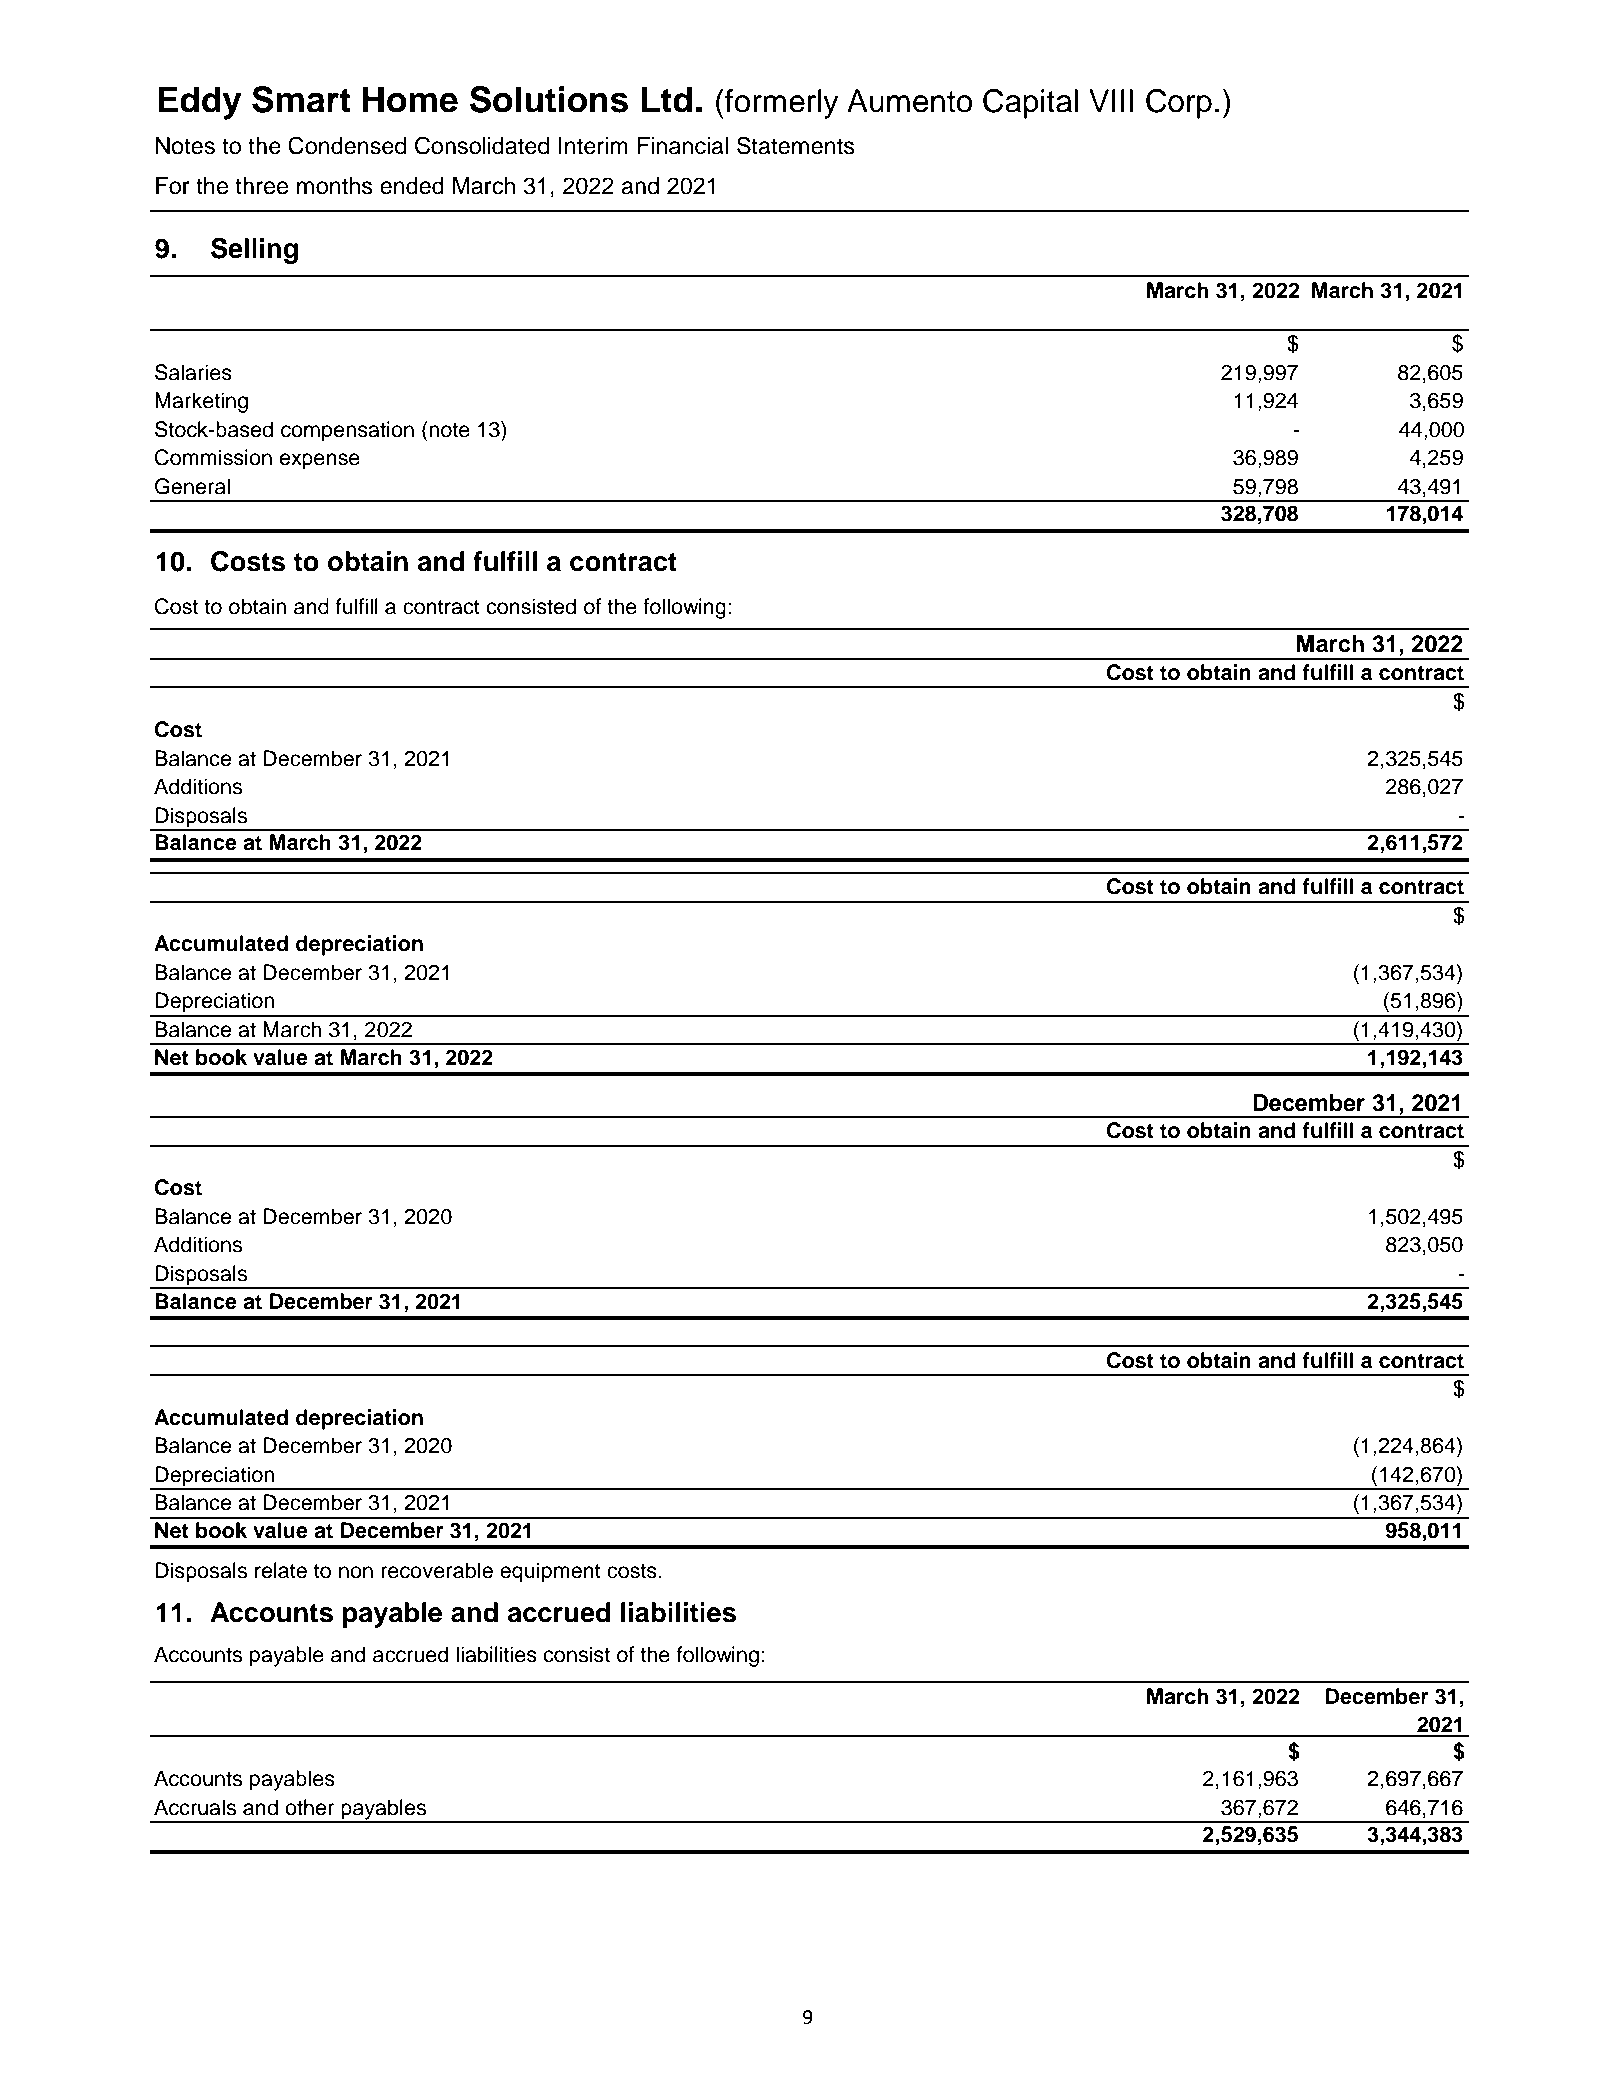  What do you see at coordinates (281, 1570) in the screenshot?
I see `relate` at bounding box center [281, 1570].
